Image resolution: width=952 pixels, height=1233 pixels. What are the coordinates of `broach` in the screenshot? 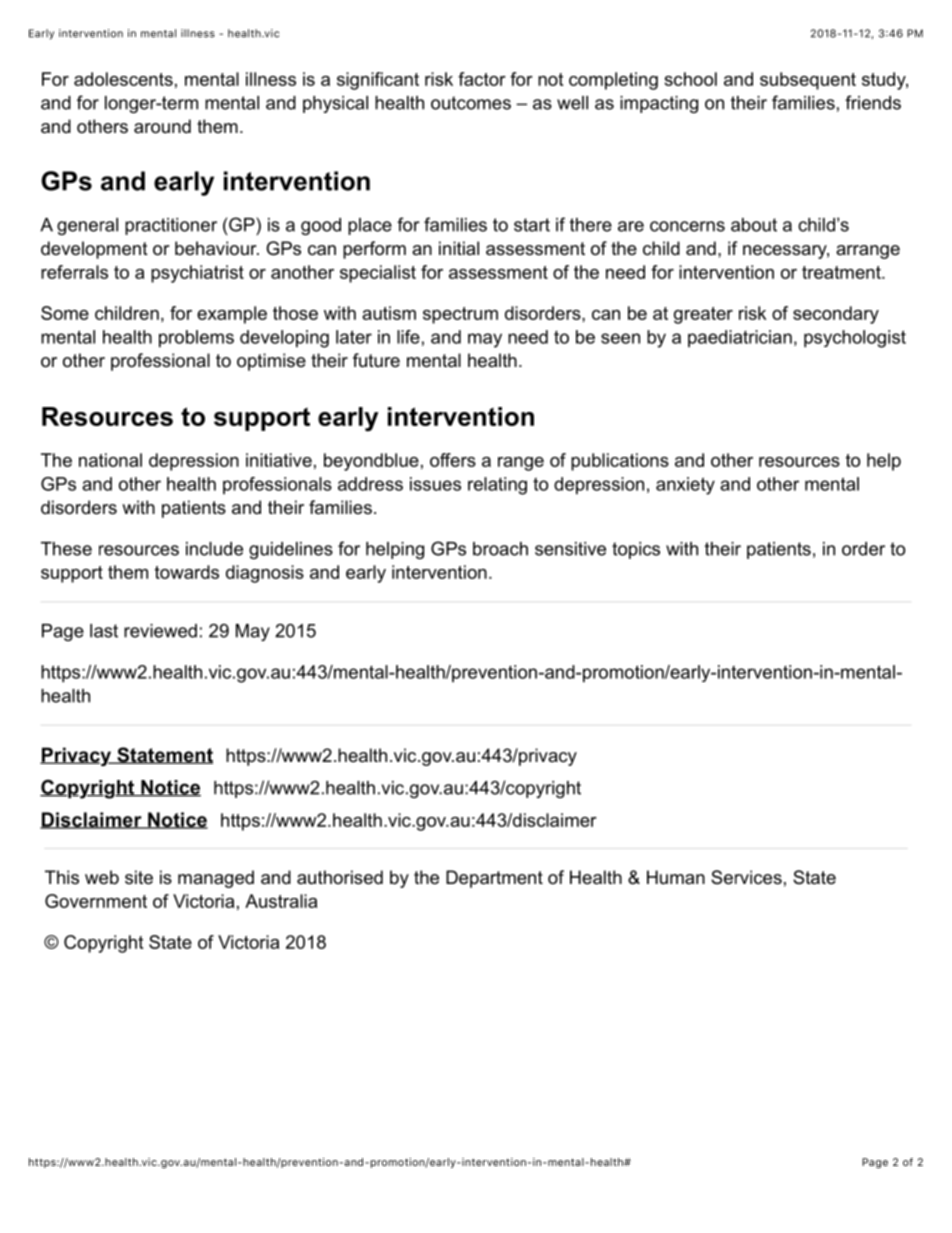 It's located at (500, 549).
